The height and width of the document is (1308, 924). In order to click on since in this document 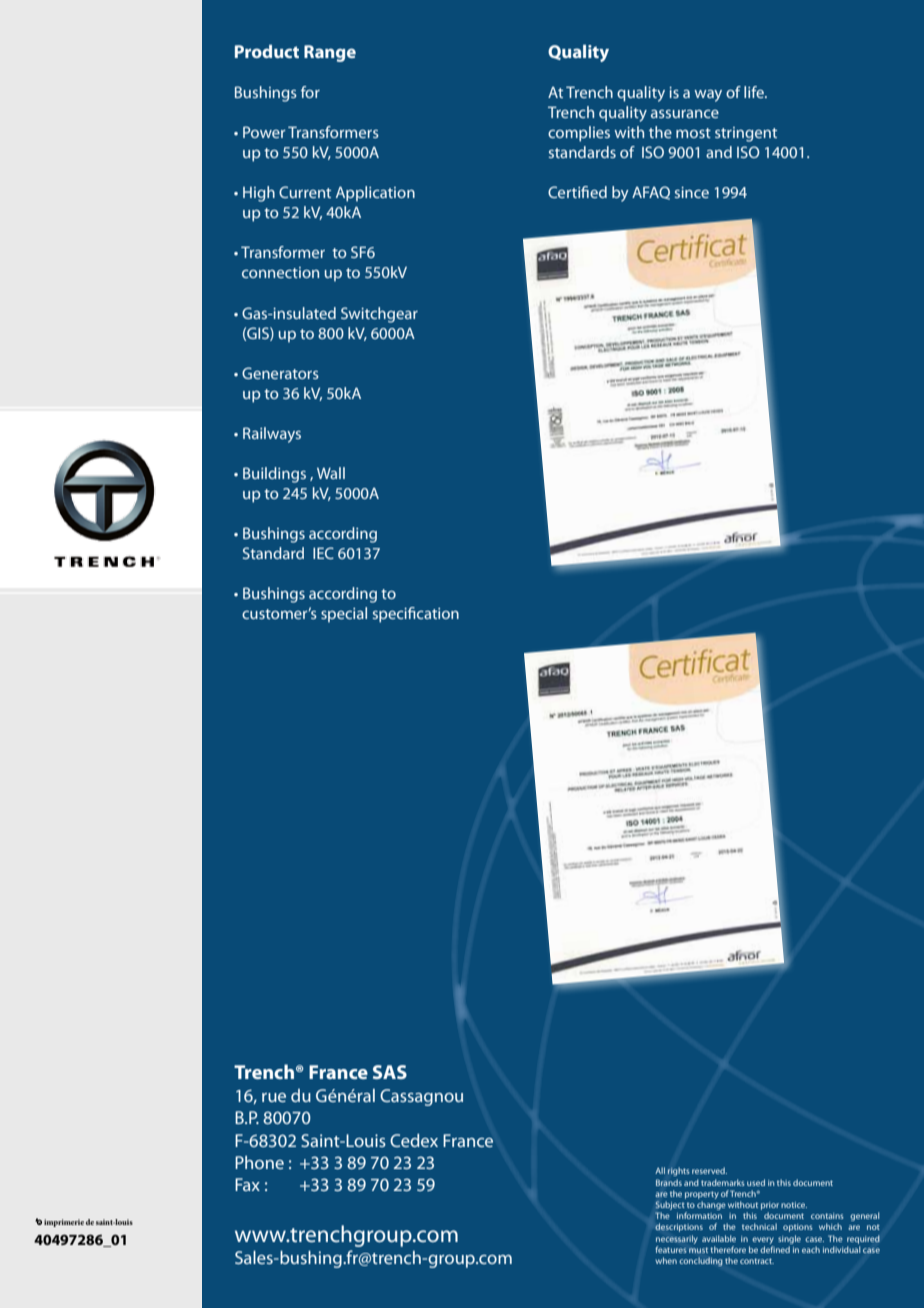, I will do `click(692, 192)`.
